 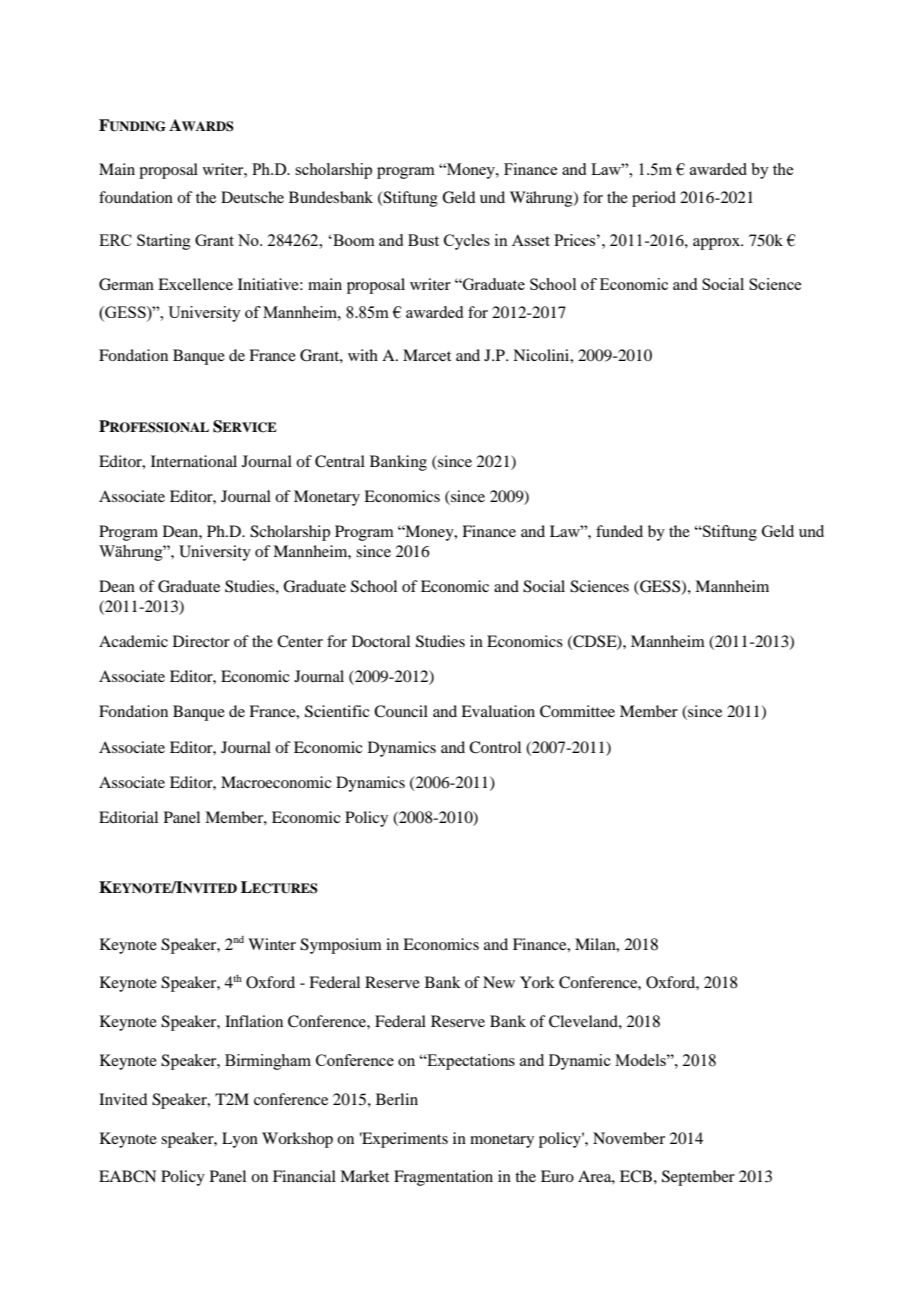 I want to click on Bust, so click(x=423, y=240).
